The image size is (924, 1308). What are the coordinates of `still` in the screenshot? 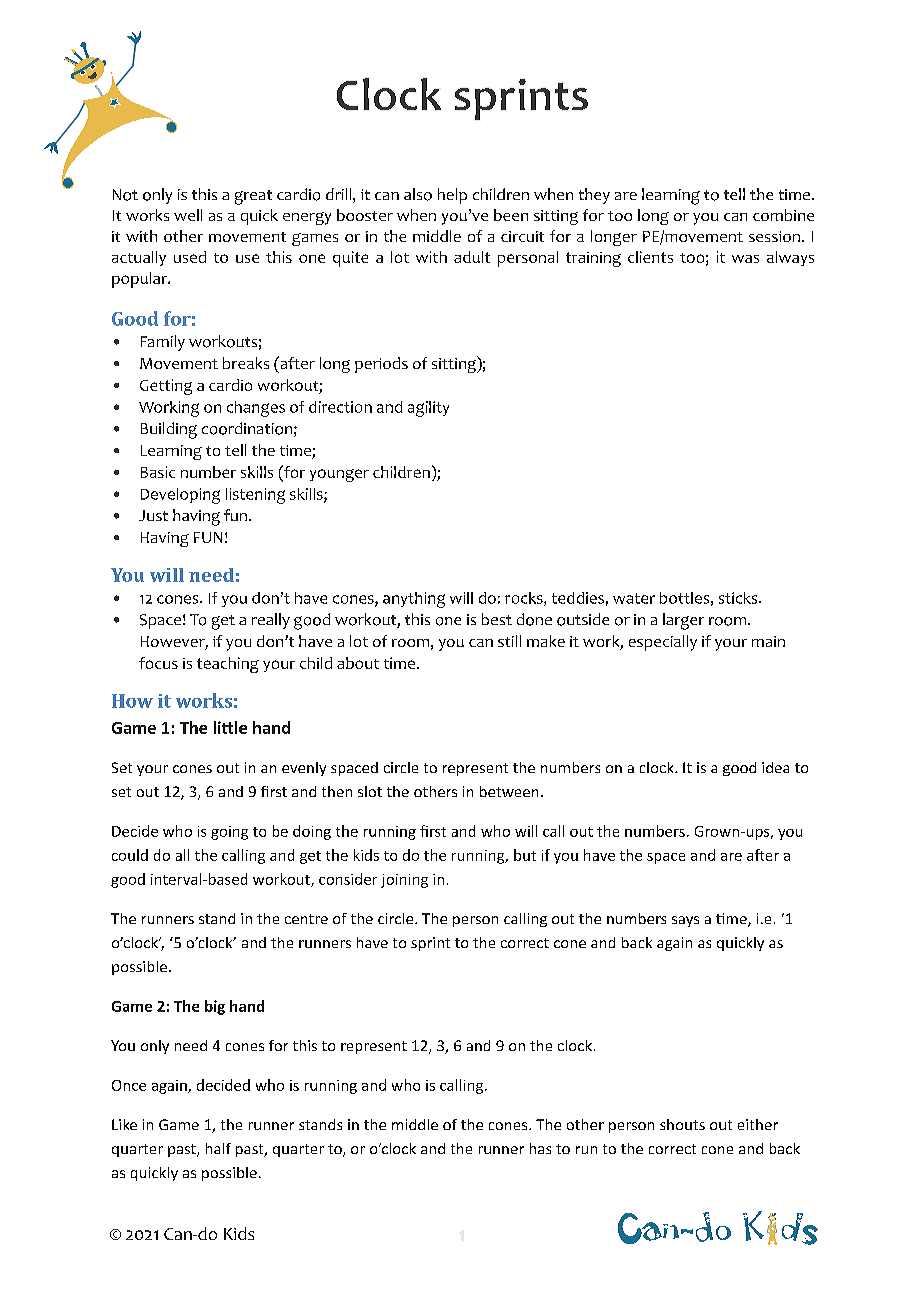 It's located at (509, 641).
